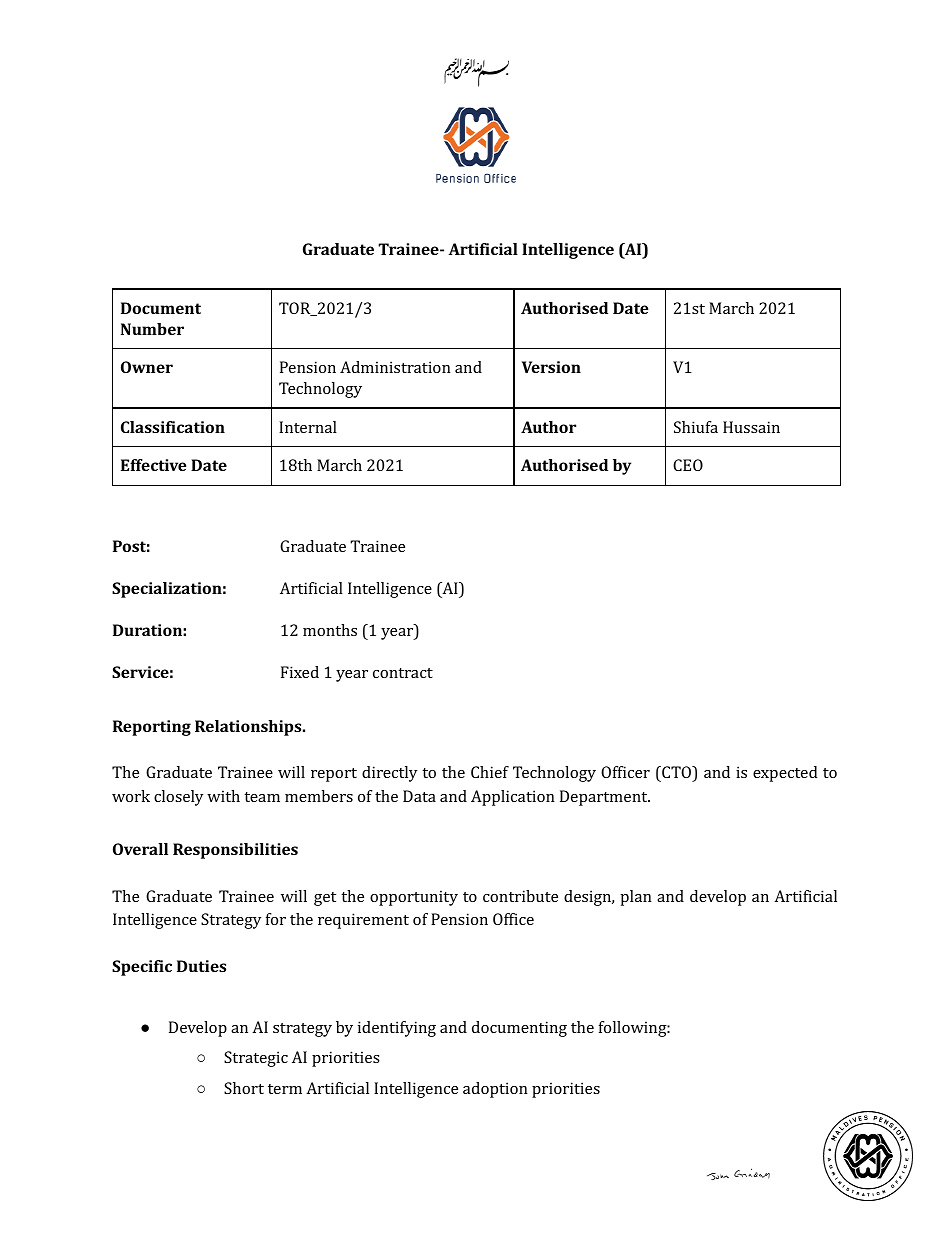 Image resolution: width=952 pixels, height=1233 pixels. I want to click on adoption, so click(495, 1090).
